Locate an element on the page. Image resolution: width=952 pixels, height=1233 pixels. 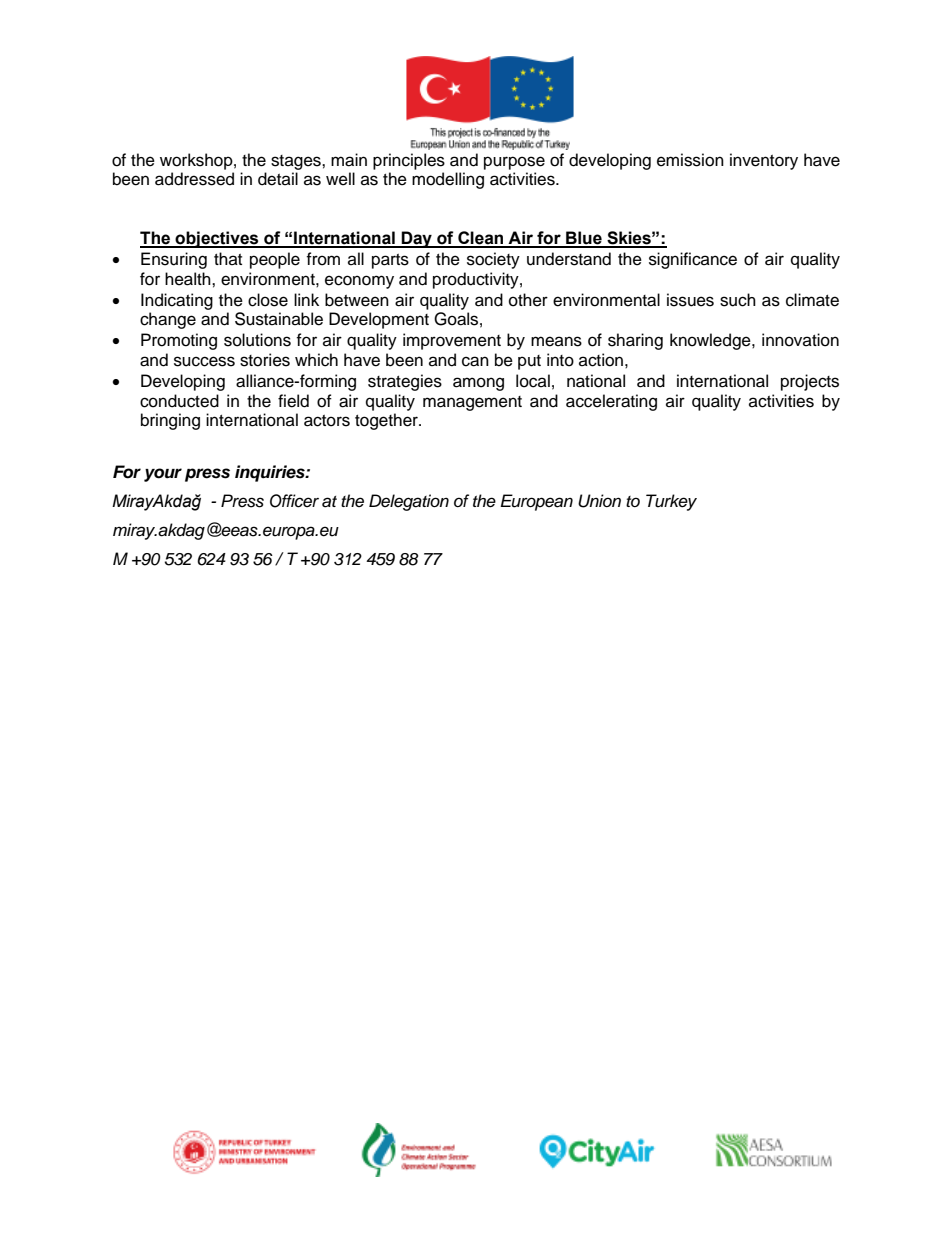
significance is located at coordinates (693, 260).
